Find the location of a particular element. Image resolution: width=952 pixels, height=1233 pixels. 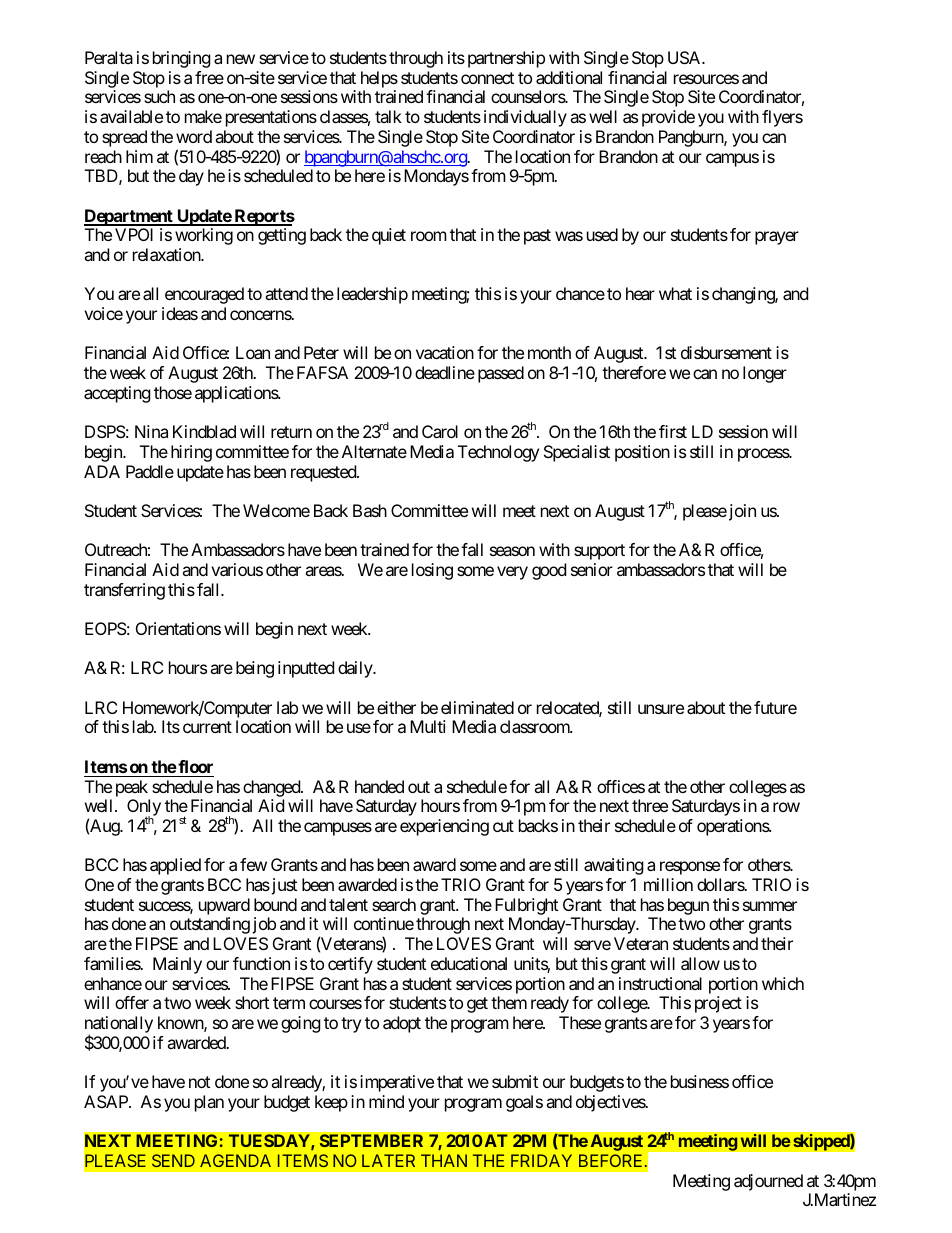

eliminated is located at coordinates (477, 707).
